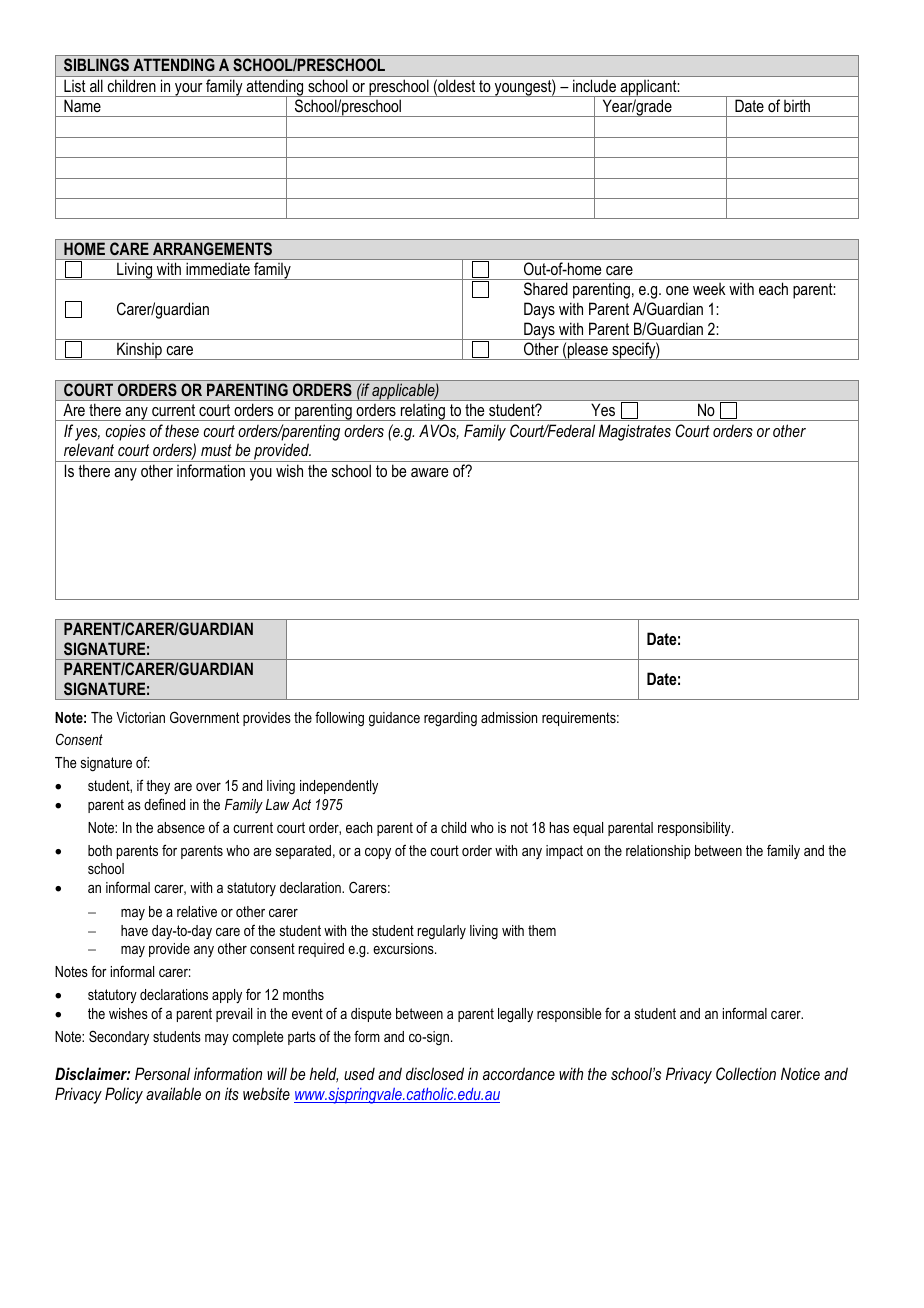  I want to click on disclosed, so click(435, 1073).
